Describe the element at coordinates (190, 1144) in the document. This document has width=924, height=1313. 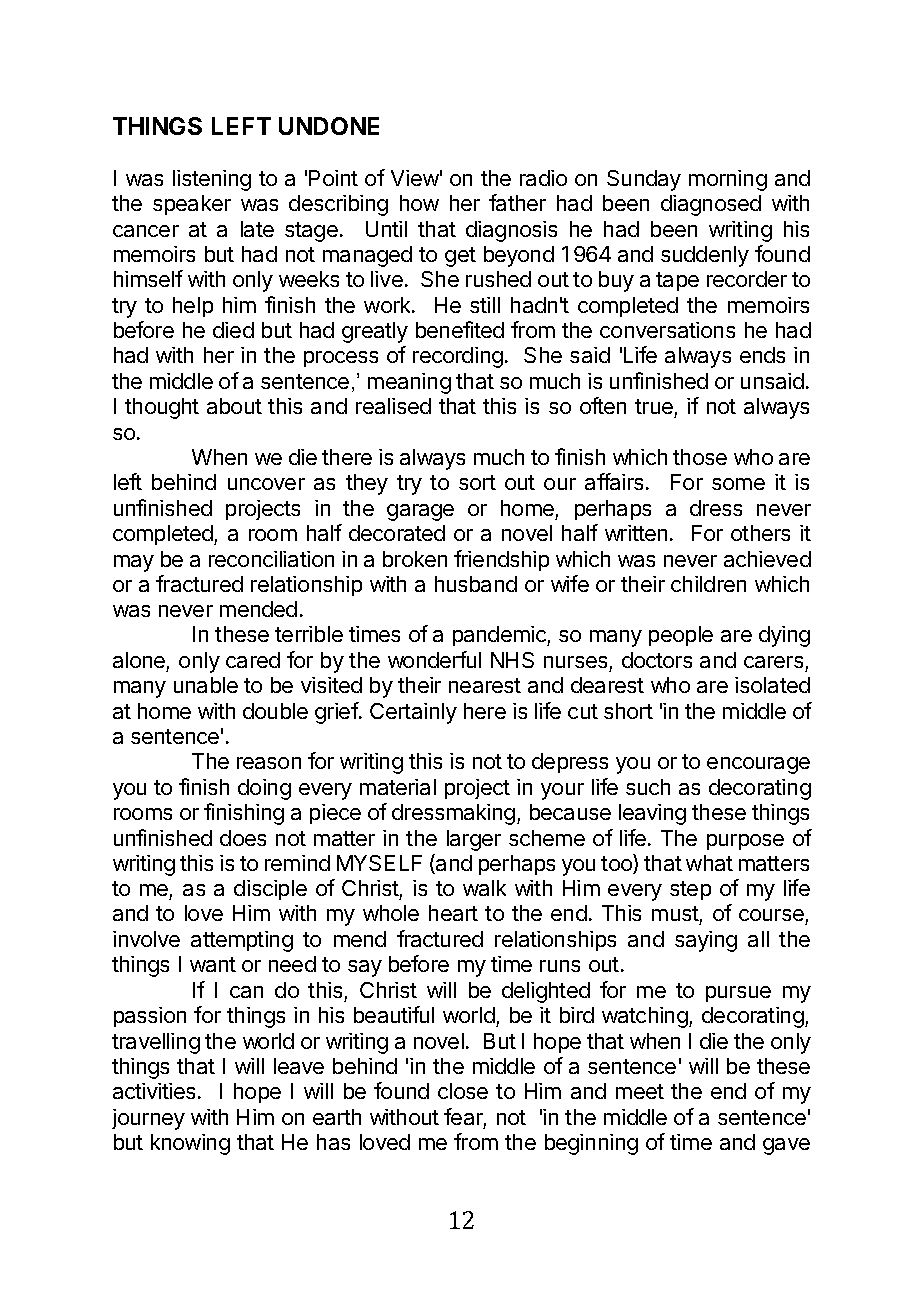
I see `knowing` at that location.
